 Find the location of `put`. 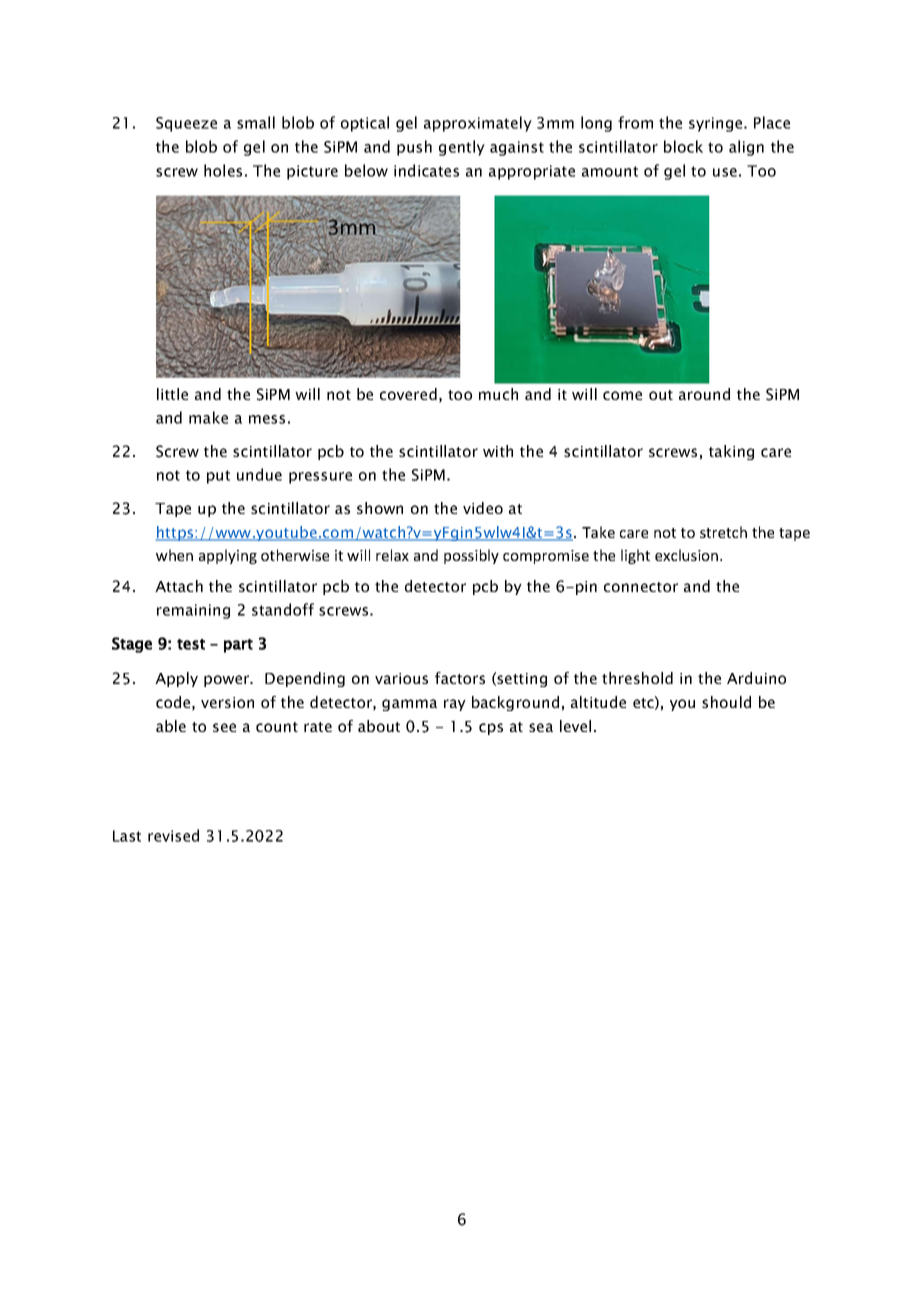

put is located at coordinates (218, 477).
